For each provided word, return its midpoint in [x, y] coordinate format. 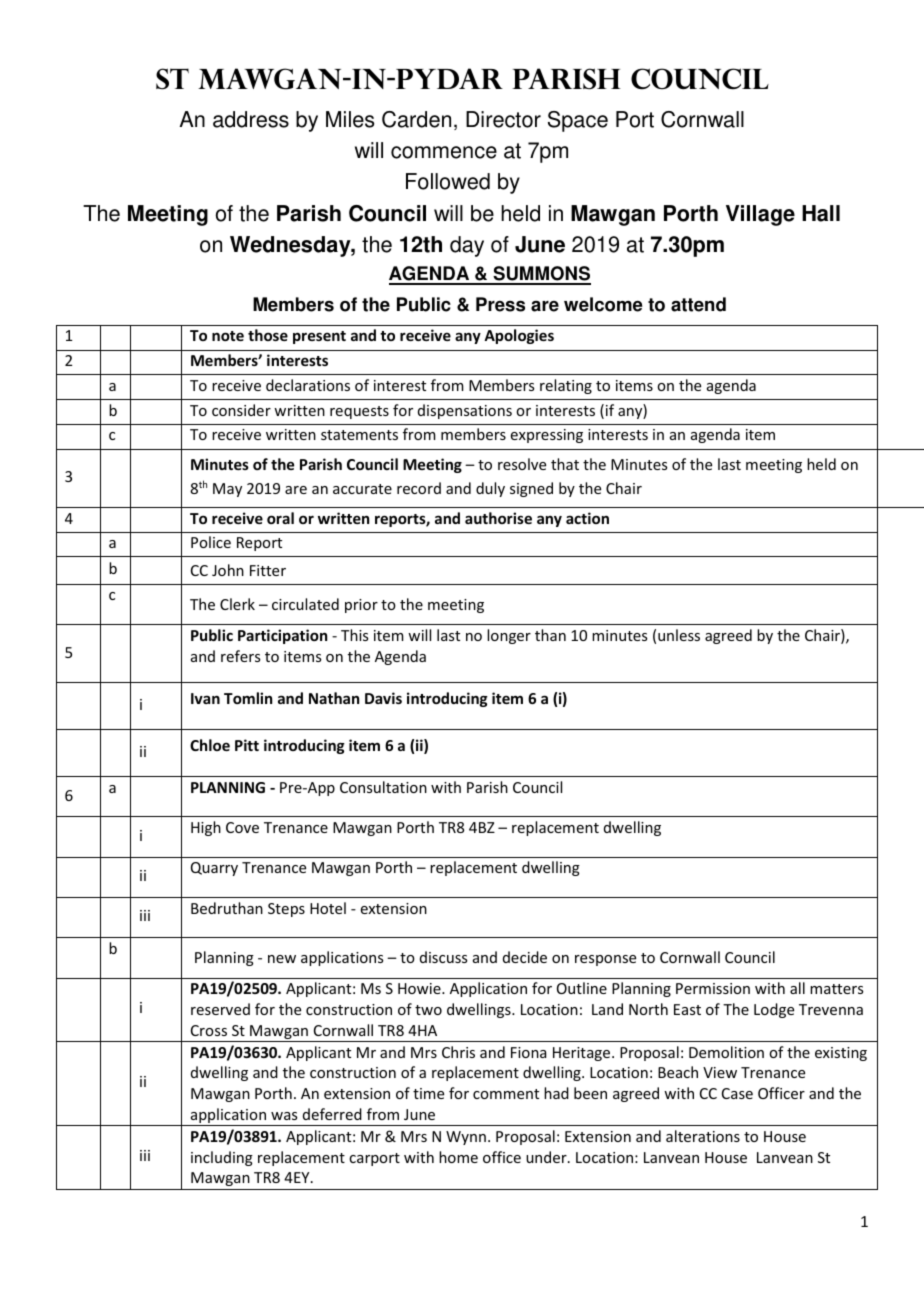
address [251, 119]
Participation [282, 636]
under [547, 1157]
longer [509, 636]
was [284, 1116]
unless [679, 635]
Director [503, 119]
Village [760, 215]
